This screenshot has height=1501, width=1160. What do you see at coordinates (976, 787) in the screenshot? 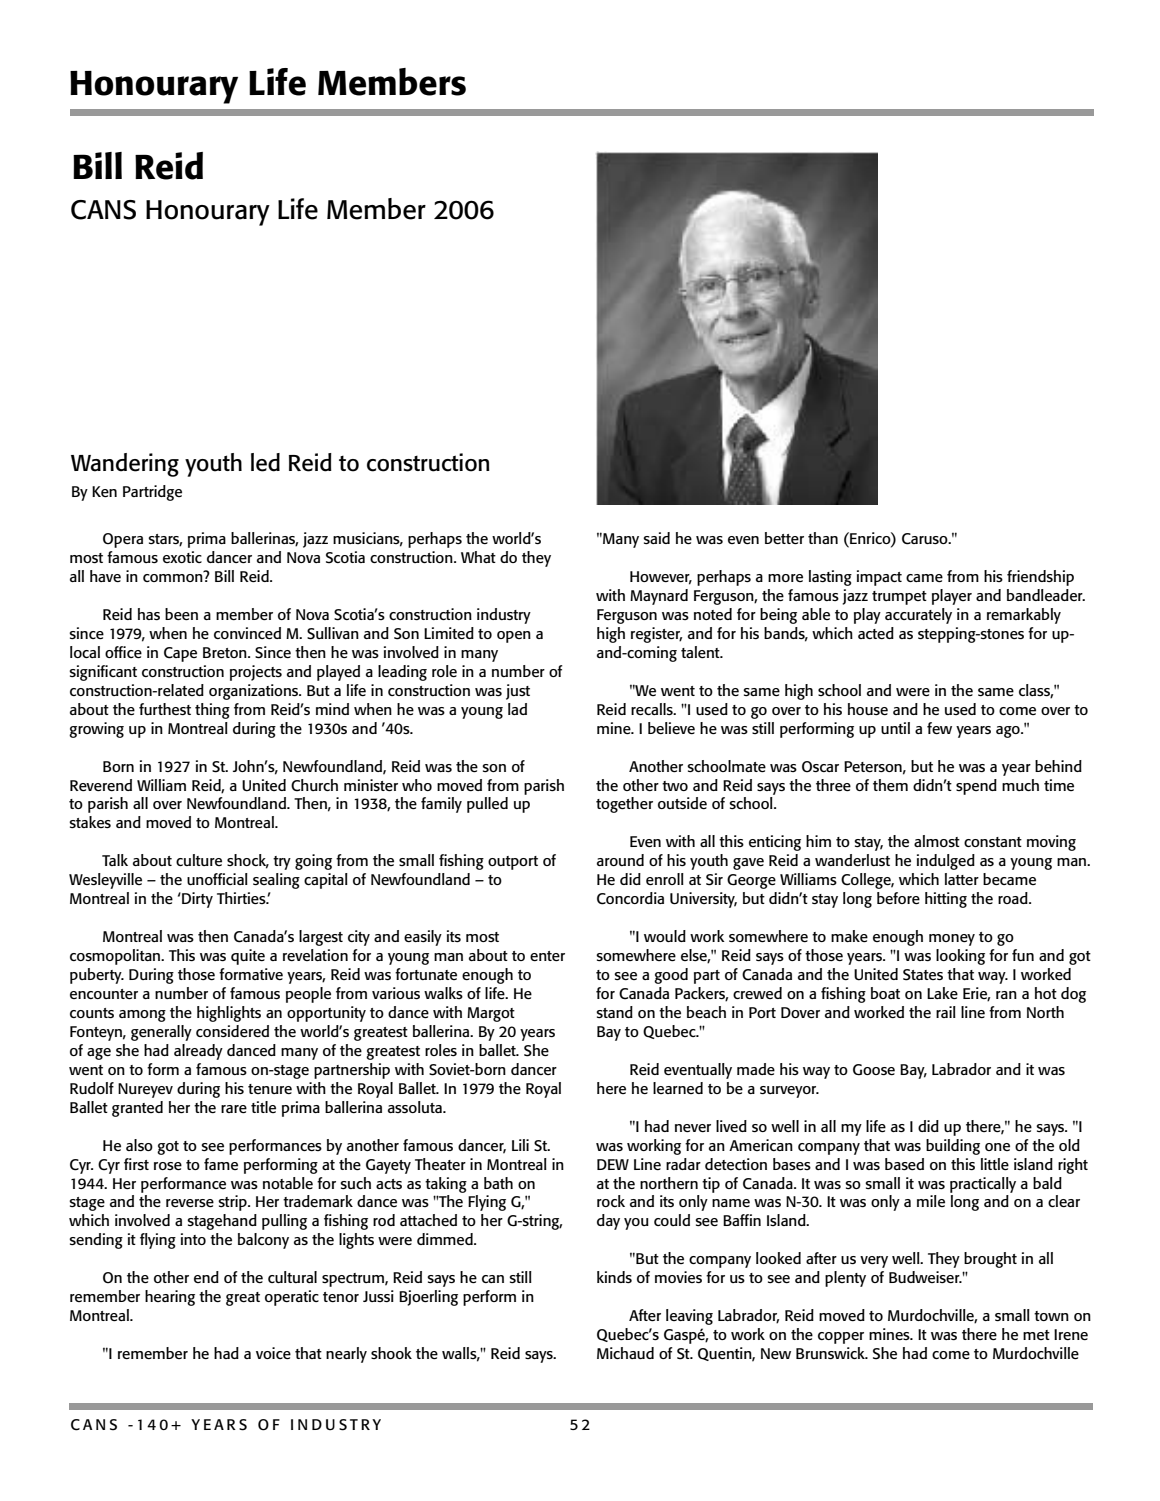
I see `spend` at bounding box center [976, 787].
